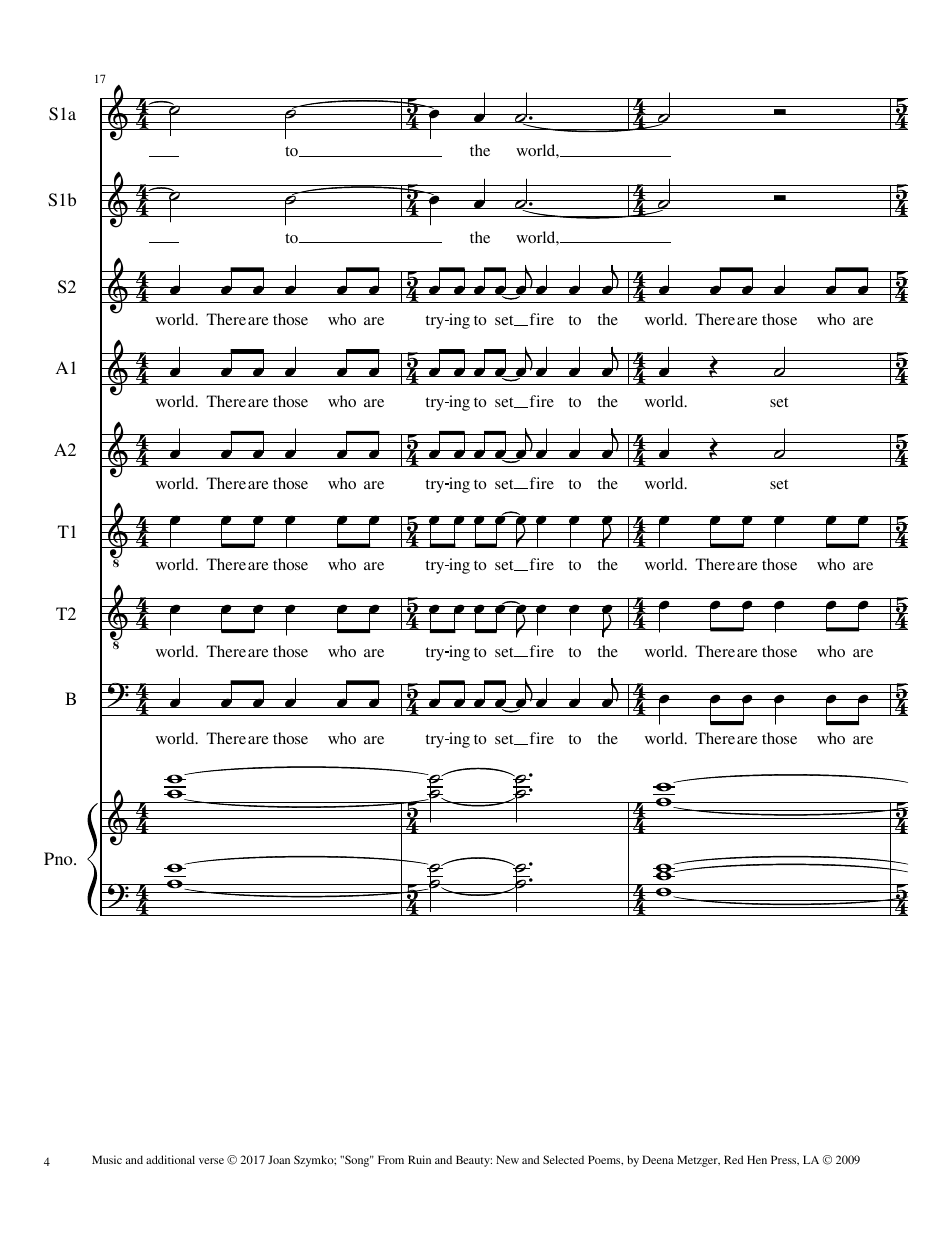 The width and height of the image is (952, 1233). What do you see at coordinates (757, 1159) in the image?
I see `Hen` at bounding box center [757, 1159].
